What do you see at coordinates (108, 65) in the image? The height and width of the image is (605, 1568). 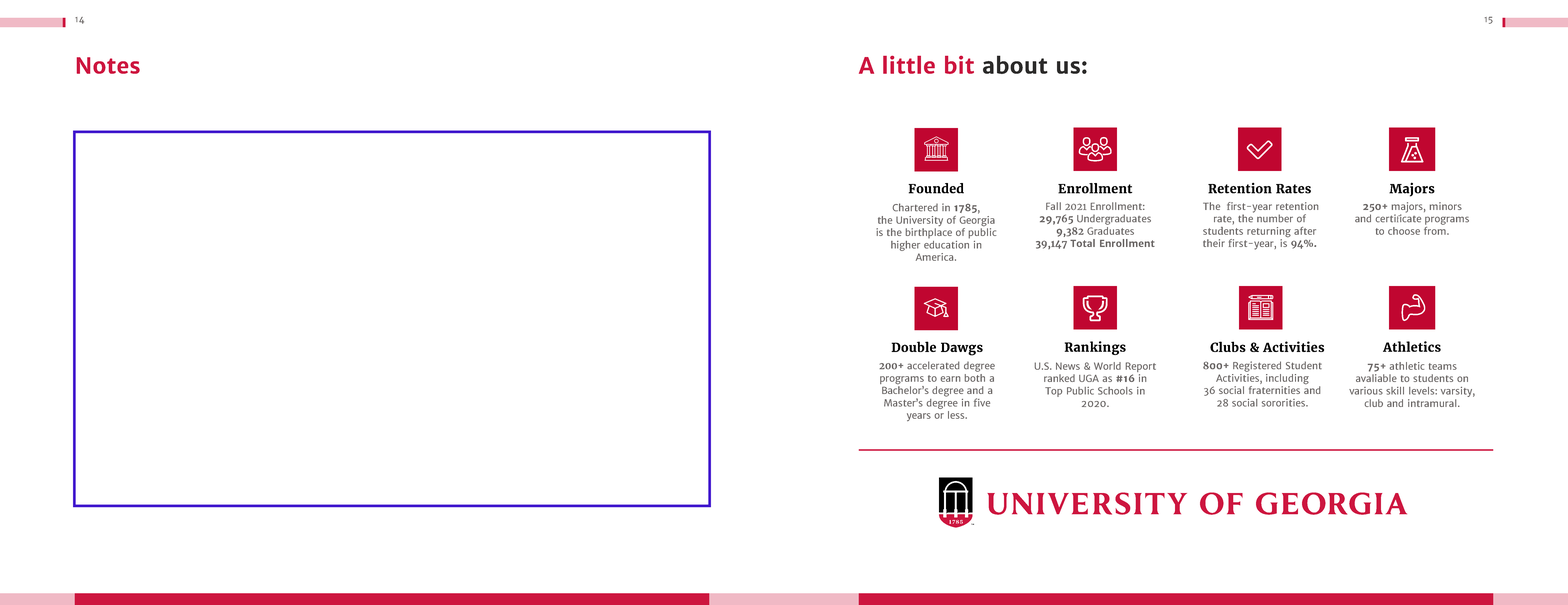 I see `Notes` at bounding box center [108, 65].
